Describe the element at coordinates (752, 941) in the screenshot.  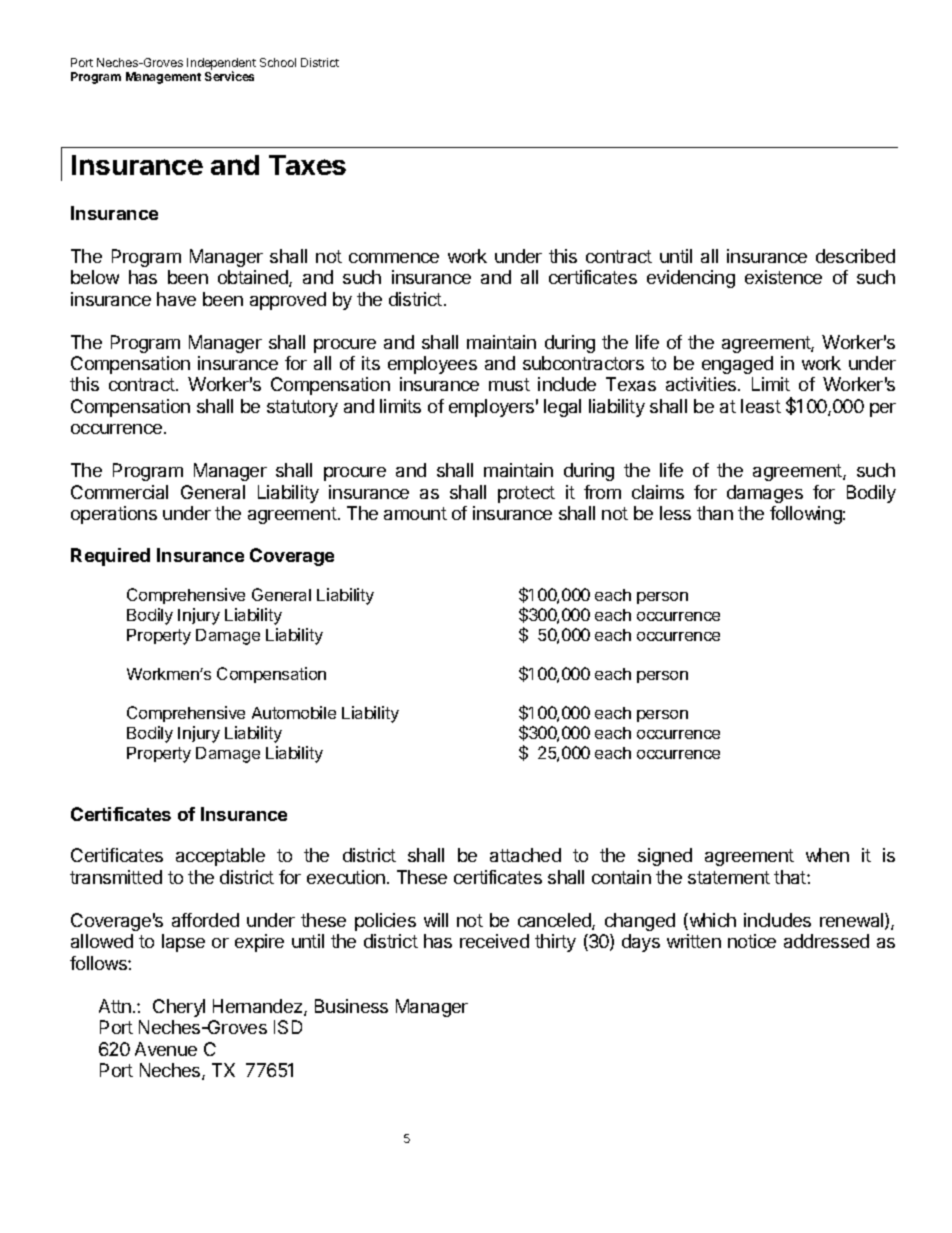
I see `notice` at that location.
